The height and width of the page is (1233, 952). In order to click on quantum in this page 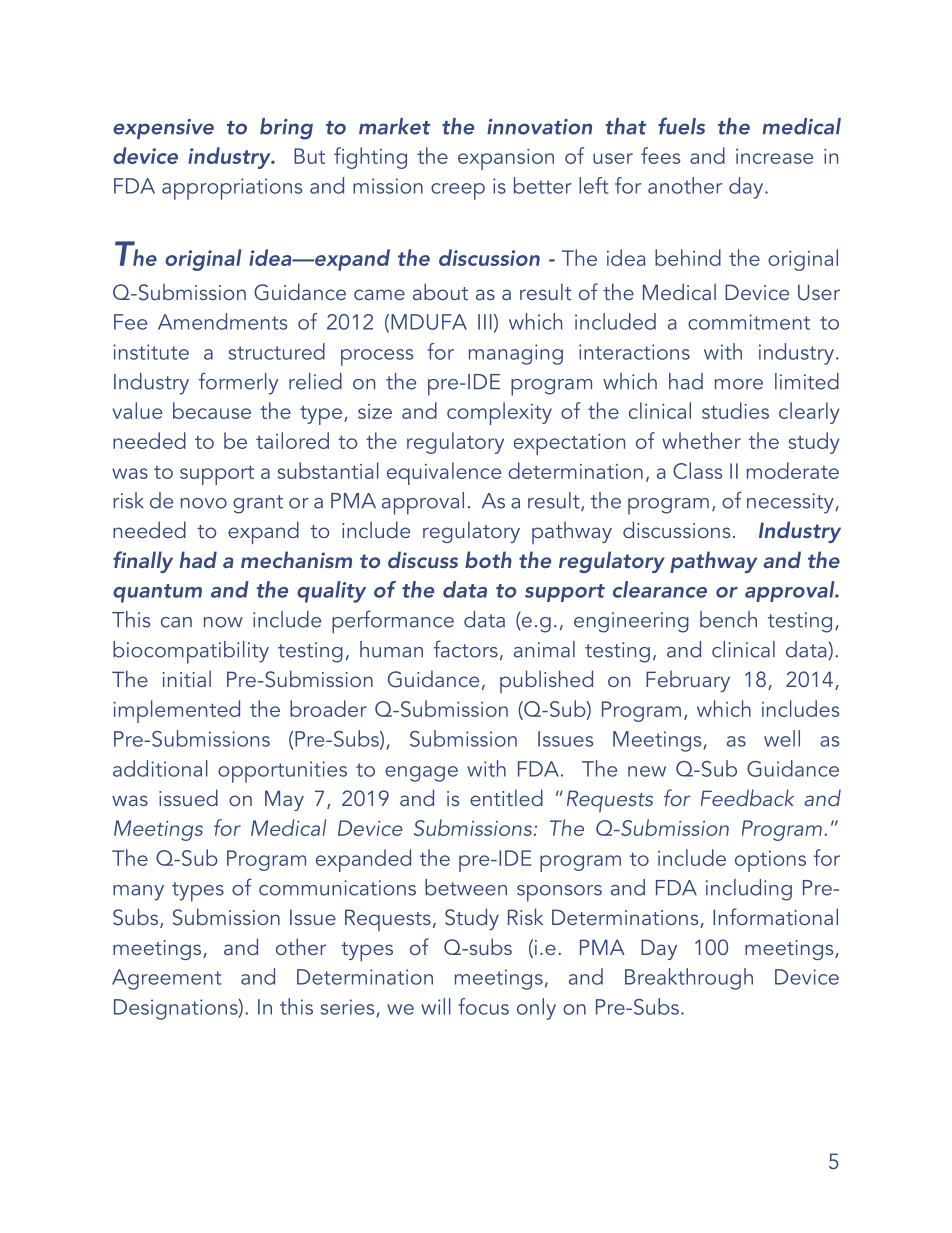, I will do `click(157, 593)`.
